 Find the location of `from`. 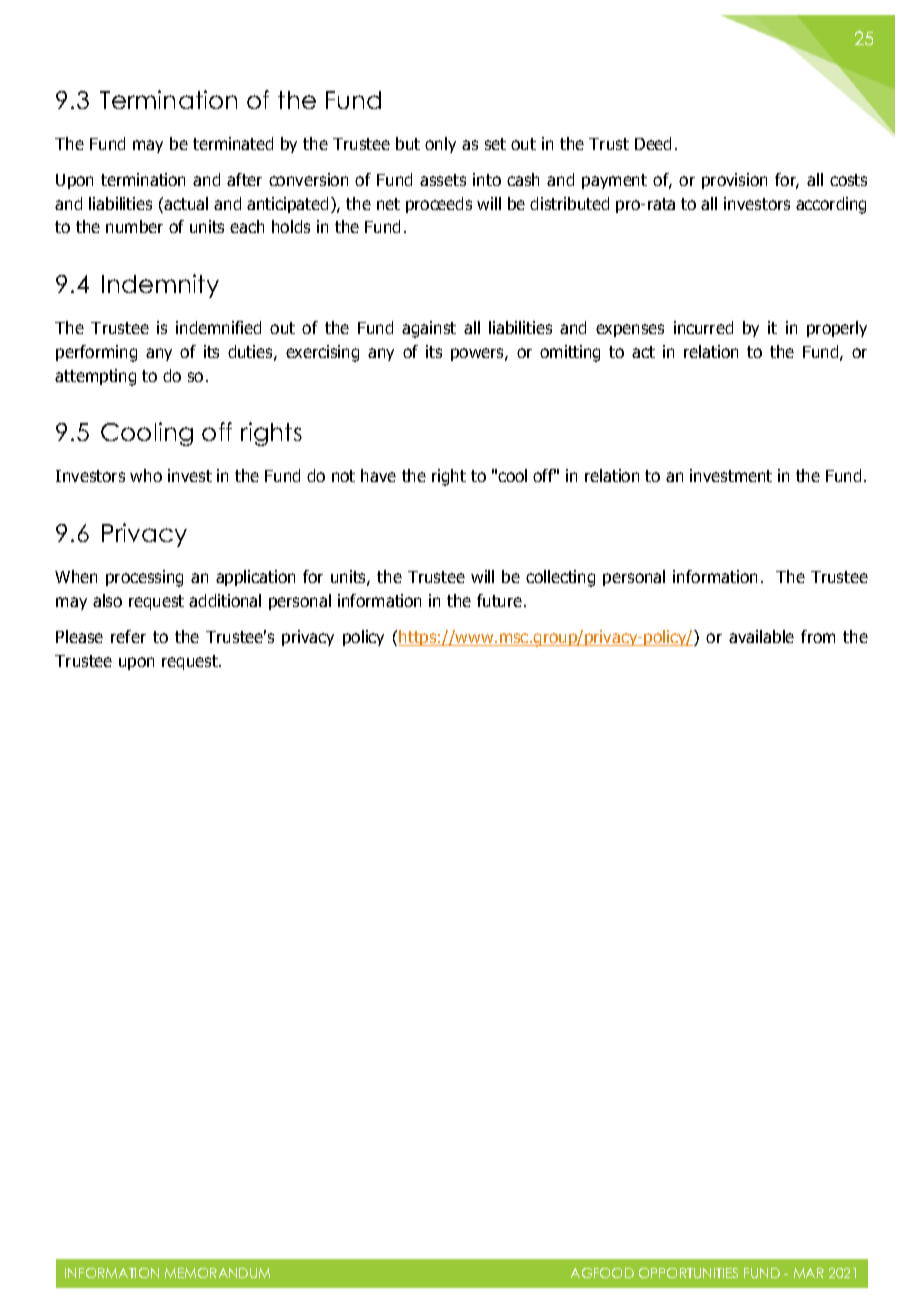

from is located at coordinates (818, 636).
